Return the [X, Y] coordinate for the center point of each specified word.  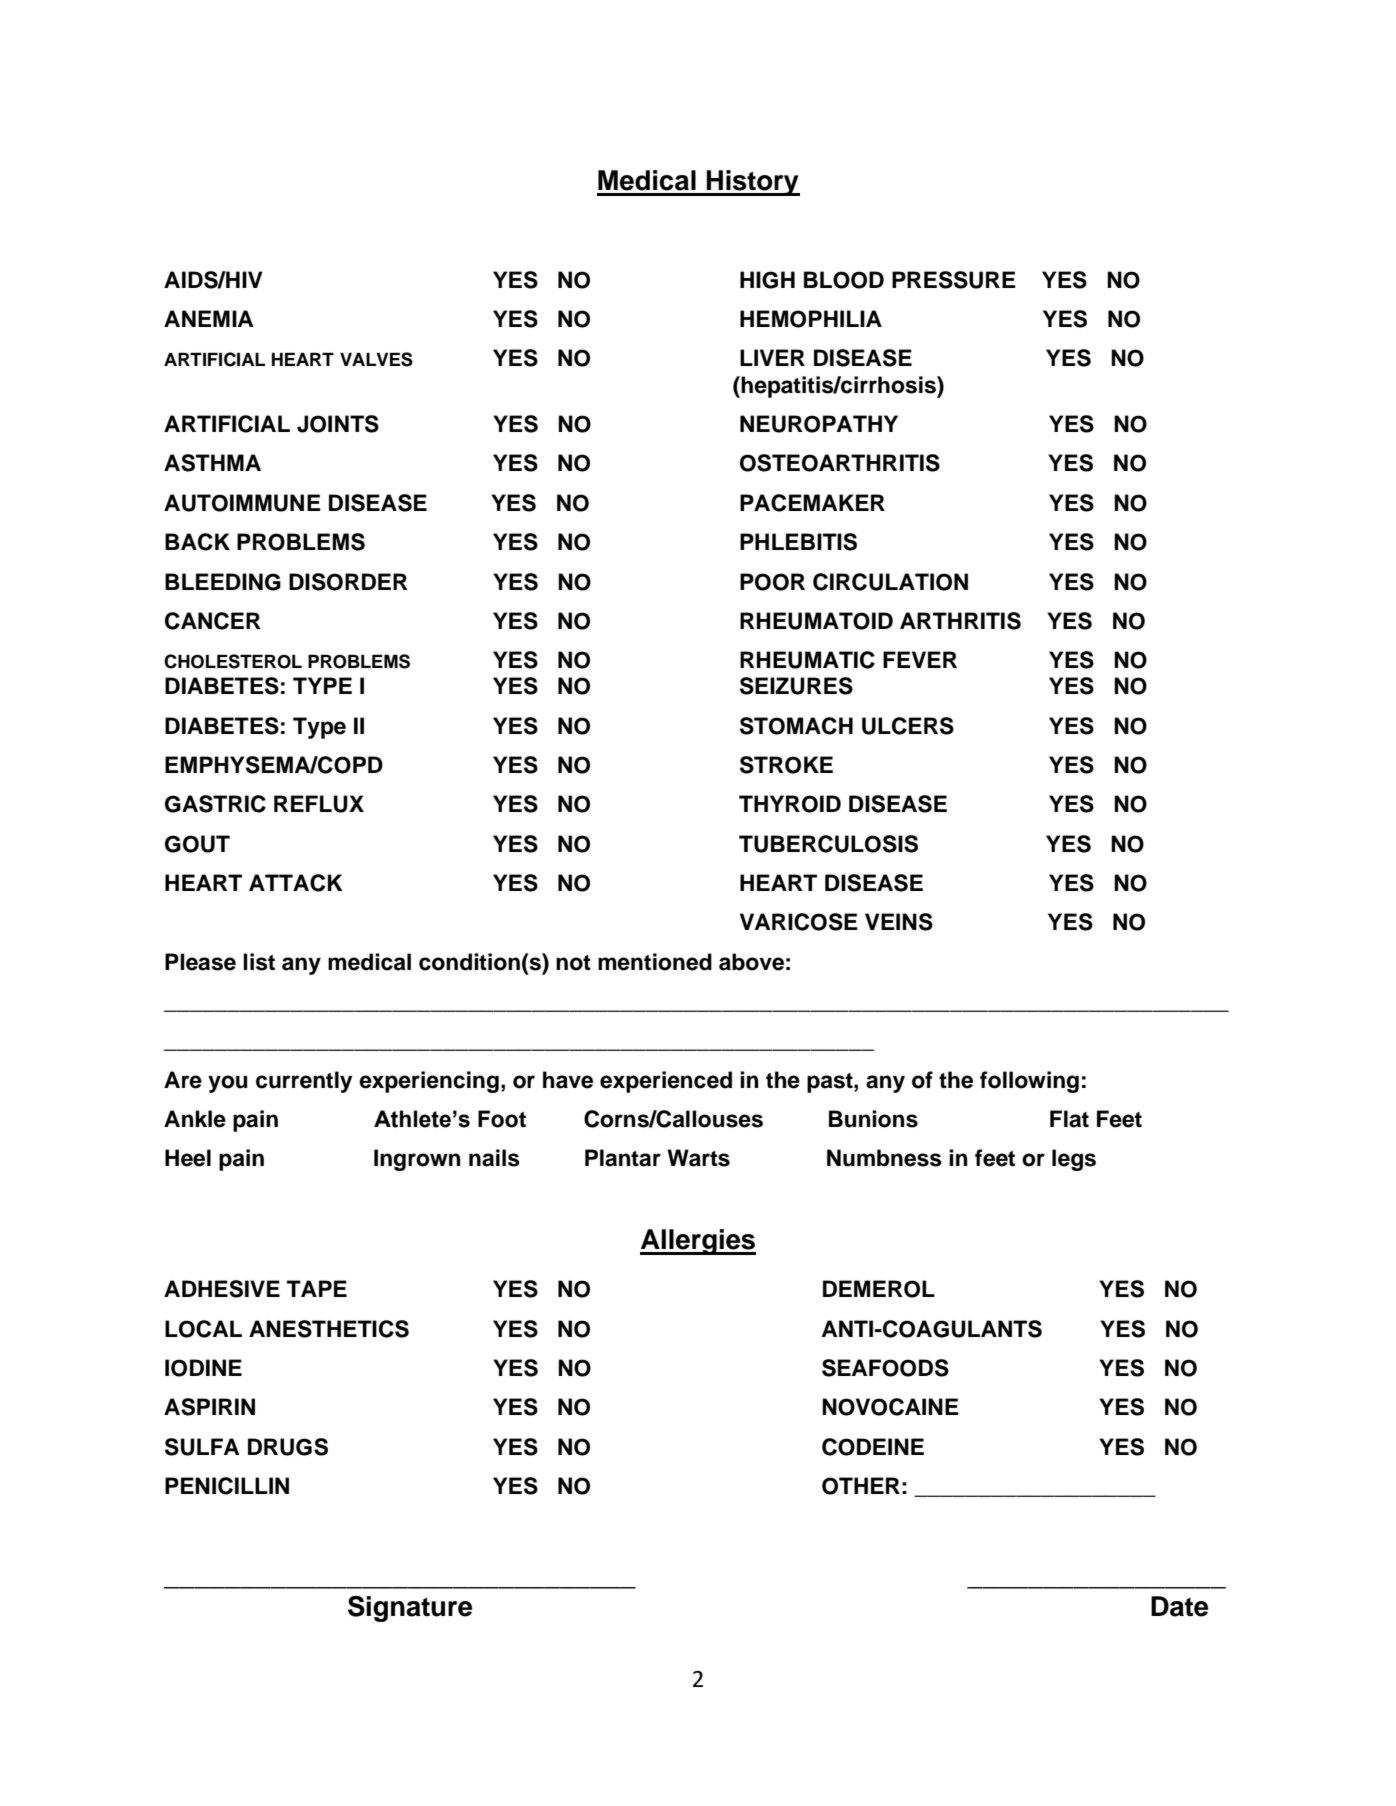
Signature [410, 1609]
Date [1179, 1606]
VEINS [899, 922]
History [752, 183]
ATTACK [296, 883]
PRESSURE [954, 280]
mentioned [655, 962]
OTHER [861, 1486]
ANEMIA [209, 318]
